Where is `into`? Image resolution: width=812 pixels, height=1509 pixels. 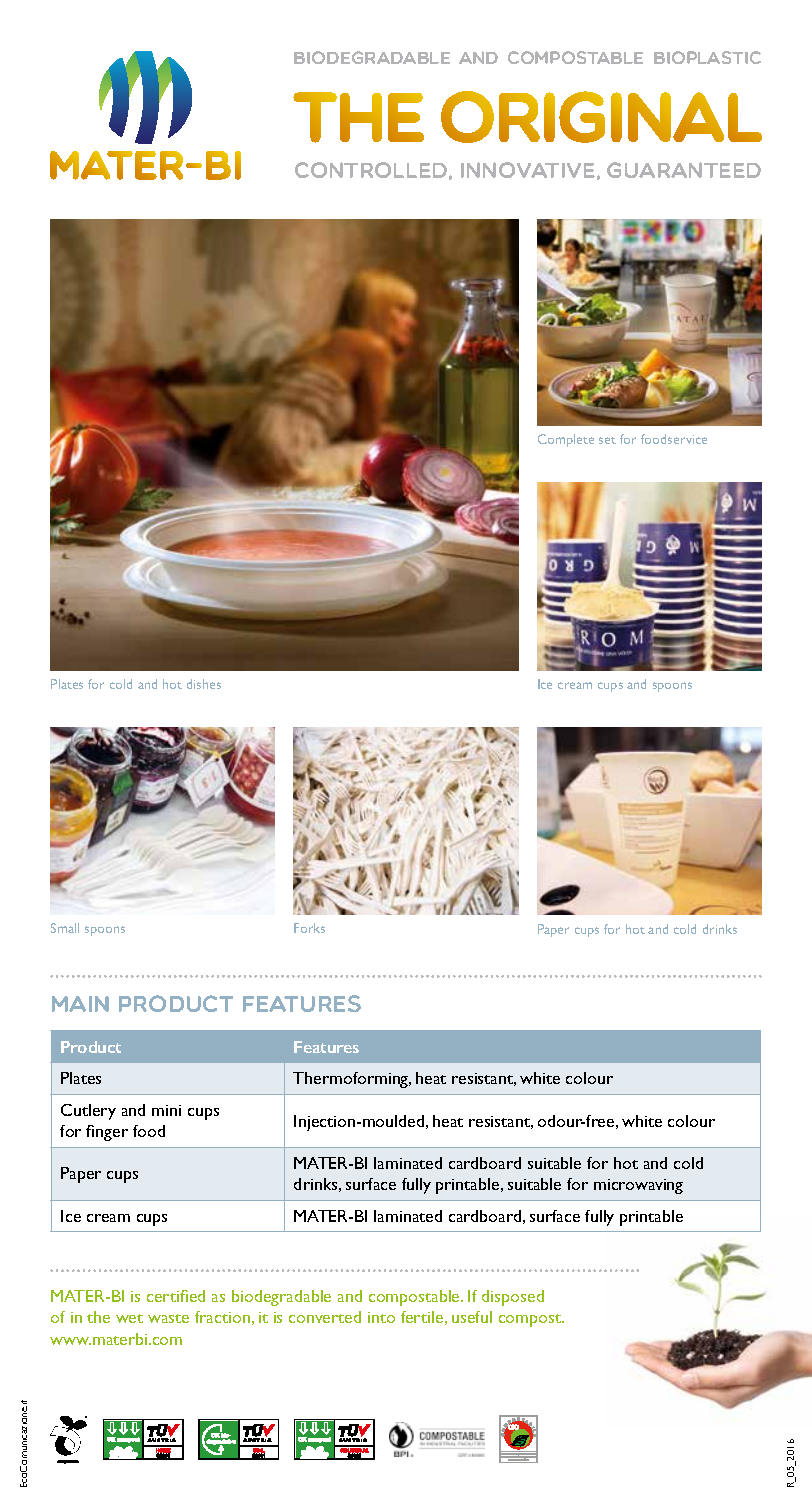
into is located at coordinates (381, 1317).
